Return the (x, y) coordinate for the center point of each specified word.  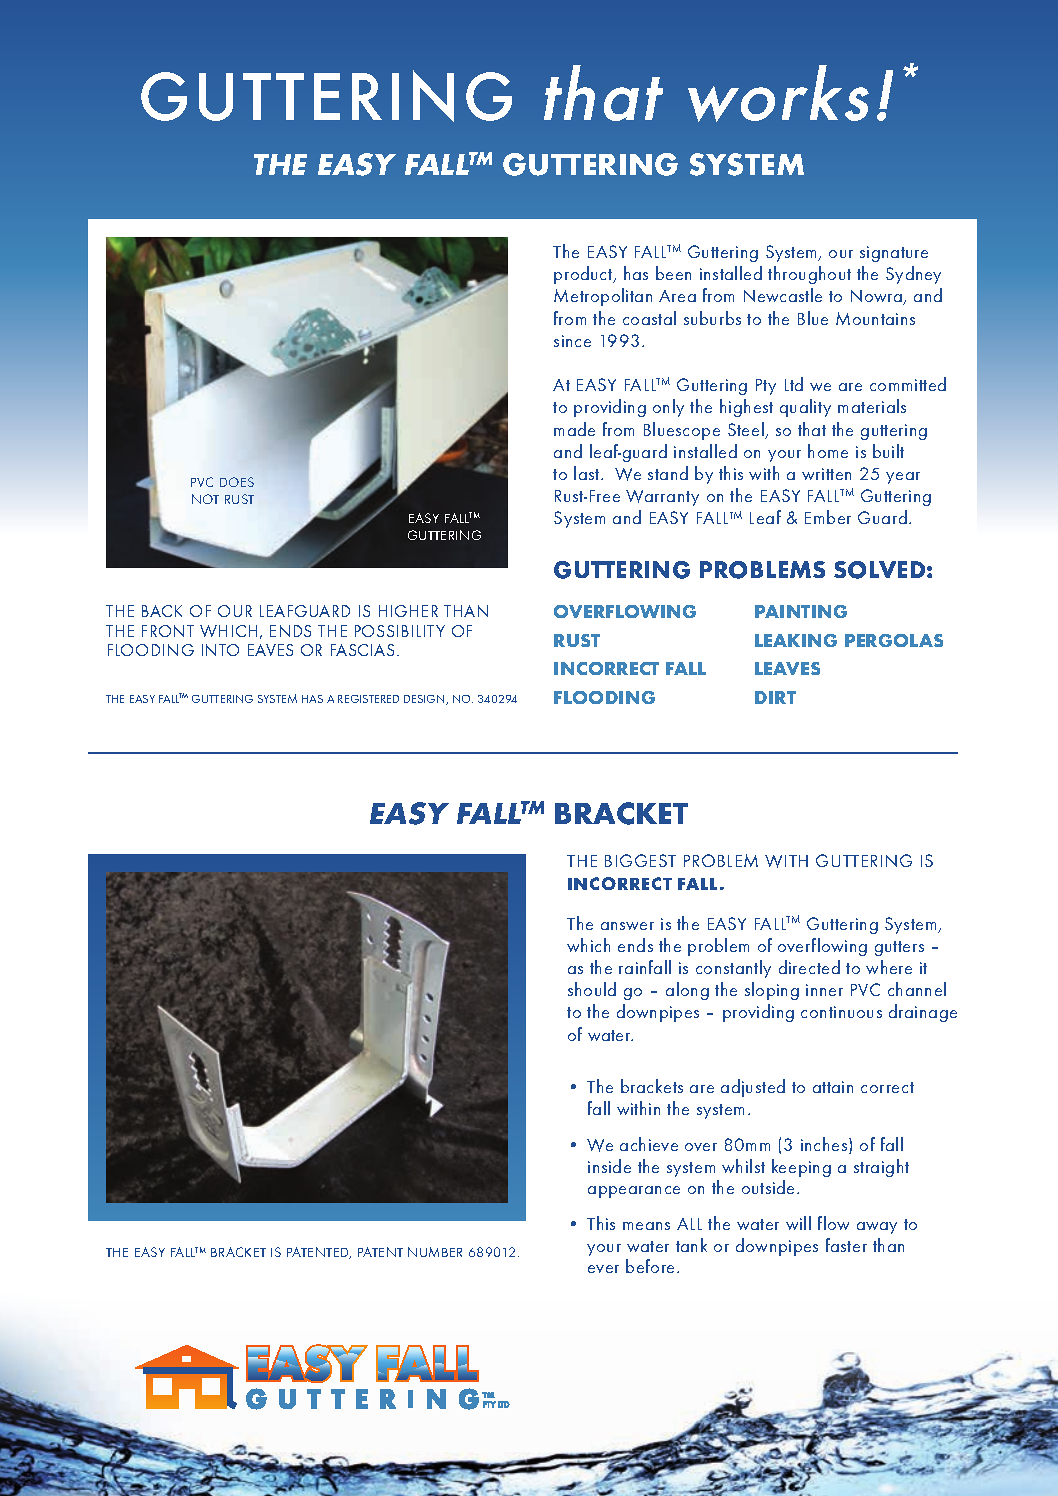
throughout (809, 275)
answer (627, 926)
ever (603, 1269)
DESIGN (425, 700)
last (588, 473)
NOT (205, 499)
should (592, 989)
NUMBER (435, 1252)
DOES (237, 482)
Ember (828, 517)
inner (824, 990)
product (584, 275)
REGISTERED (368, 699)
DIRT (775, 697)
